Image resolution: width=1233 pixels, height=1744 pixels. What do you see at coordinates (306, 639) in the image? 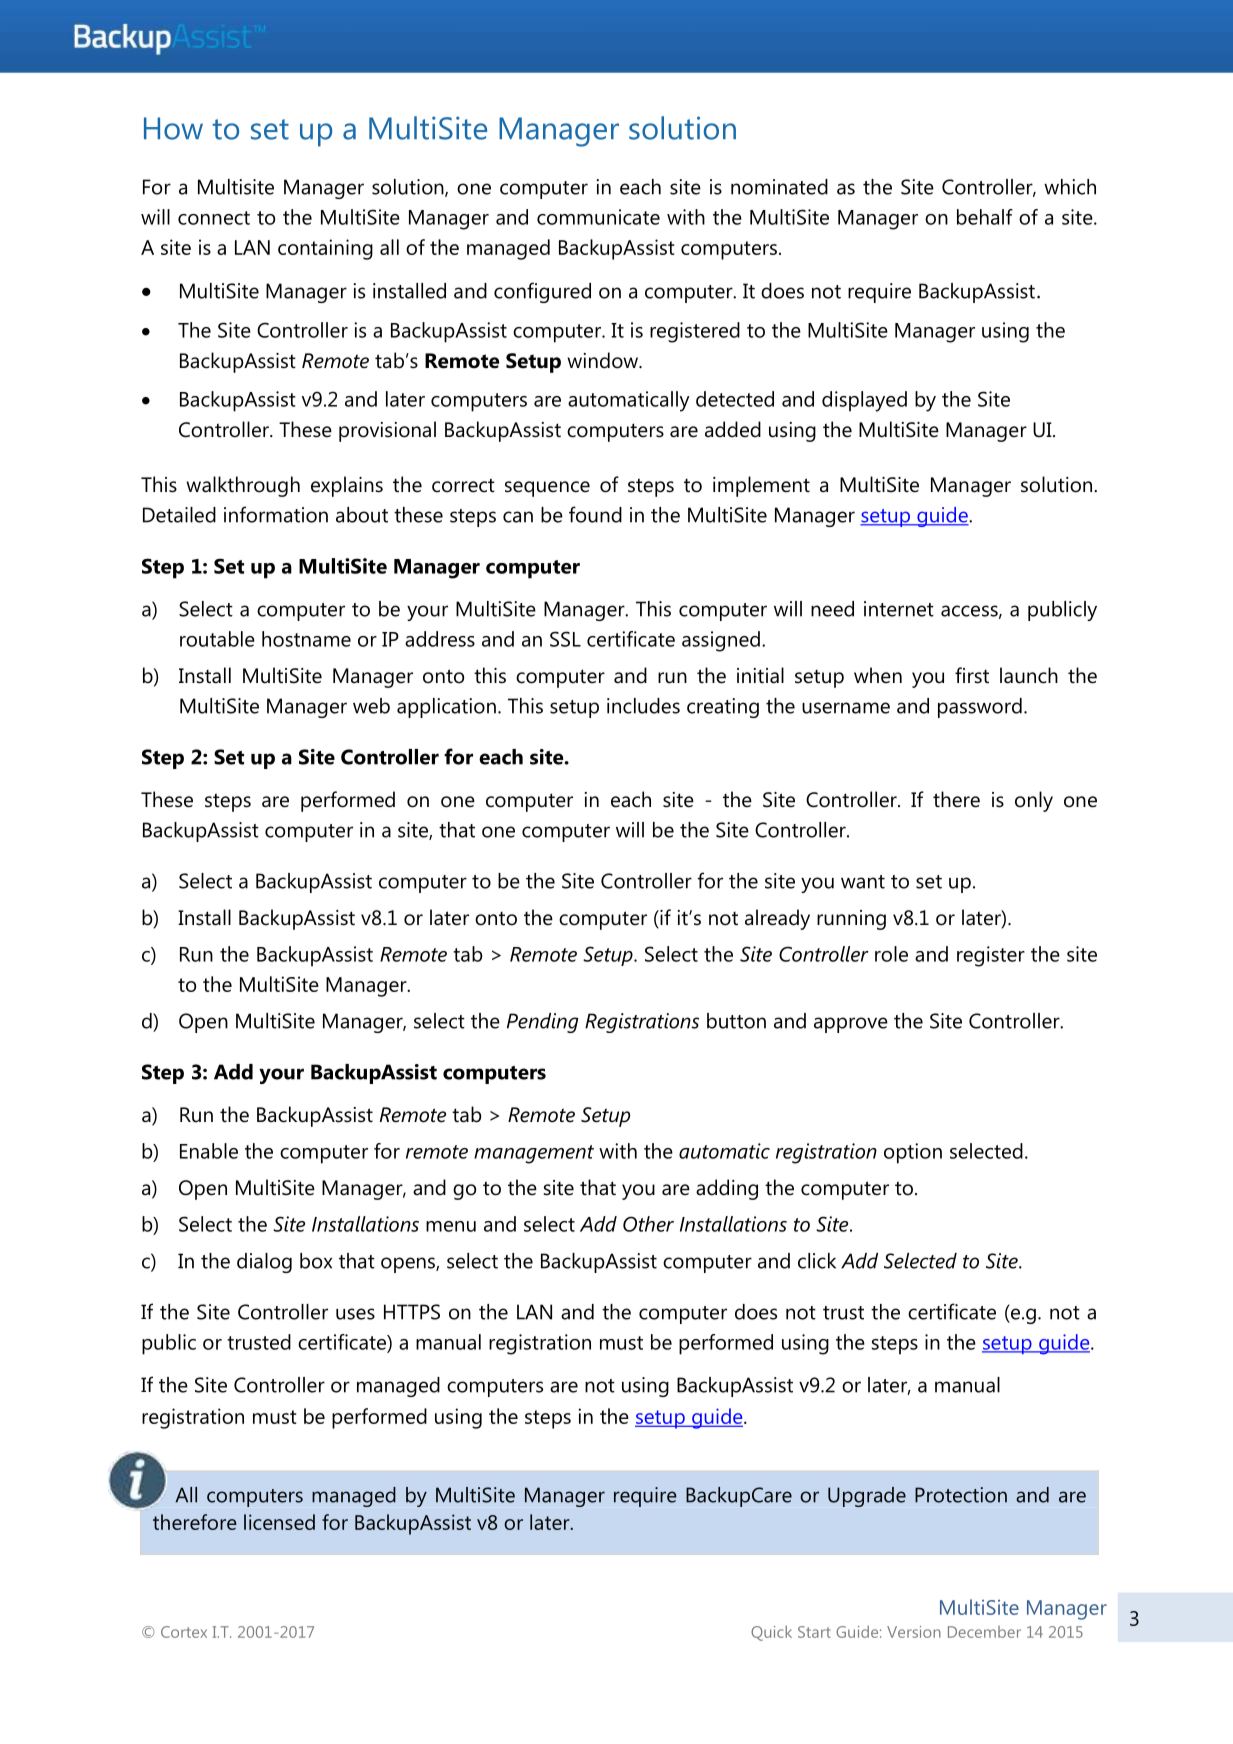
I see `hostname` at bounding box center [306, 639].
